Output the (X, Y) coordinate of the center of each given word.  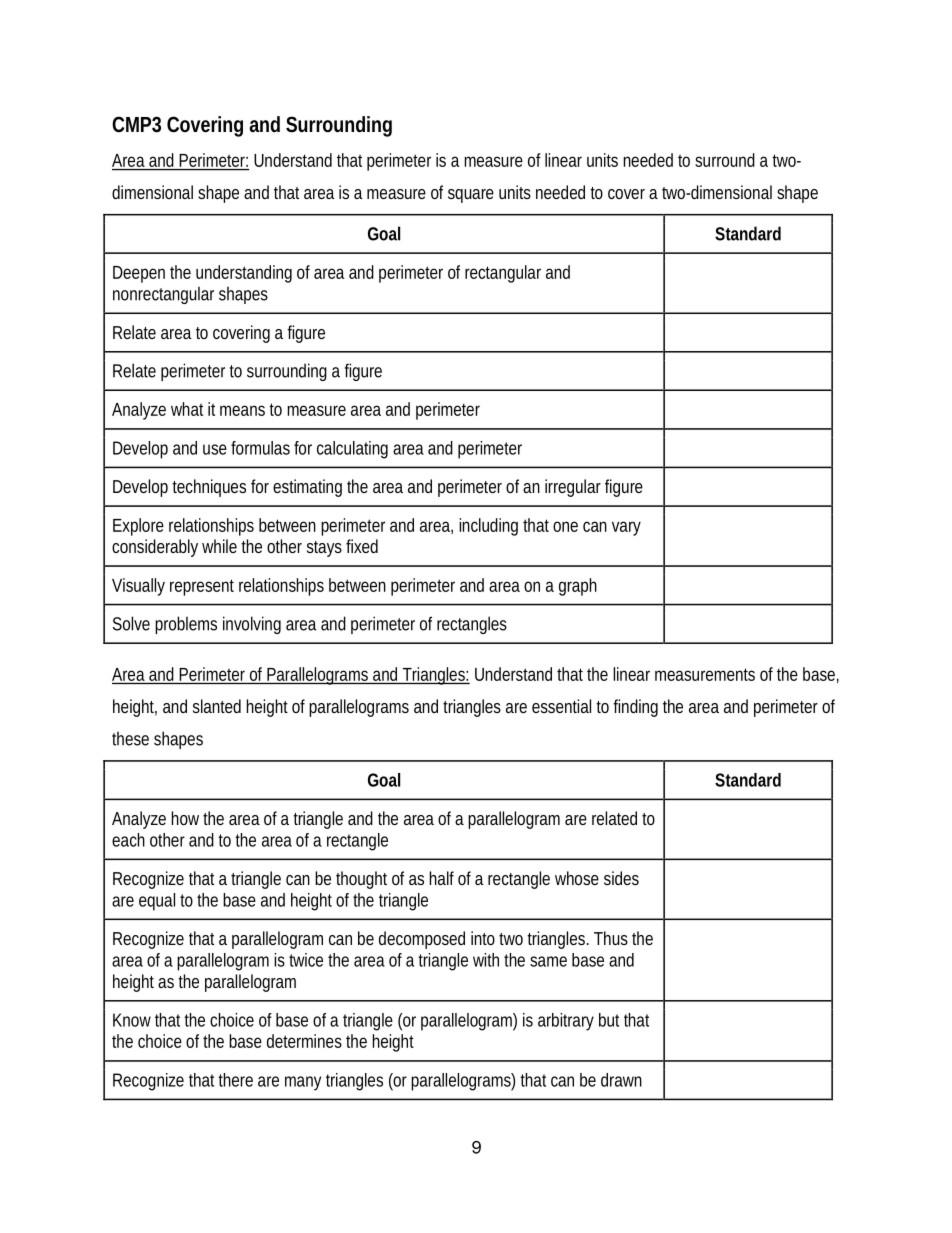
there (235, 1080)
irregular (573, 488)
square (471, 196)
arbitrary (566, 1022)
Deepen (139, 274)
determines (304, 1041)
